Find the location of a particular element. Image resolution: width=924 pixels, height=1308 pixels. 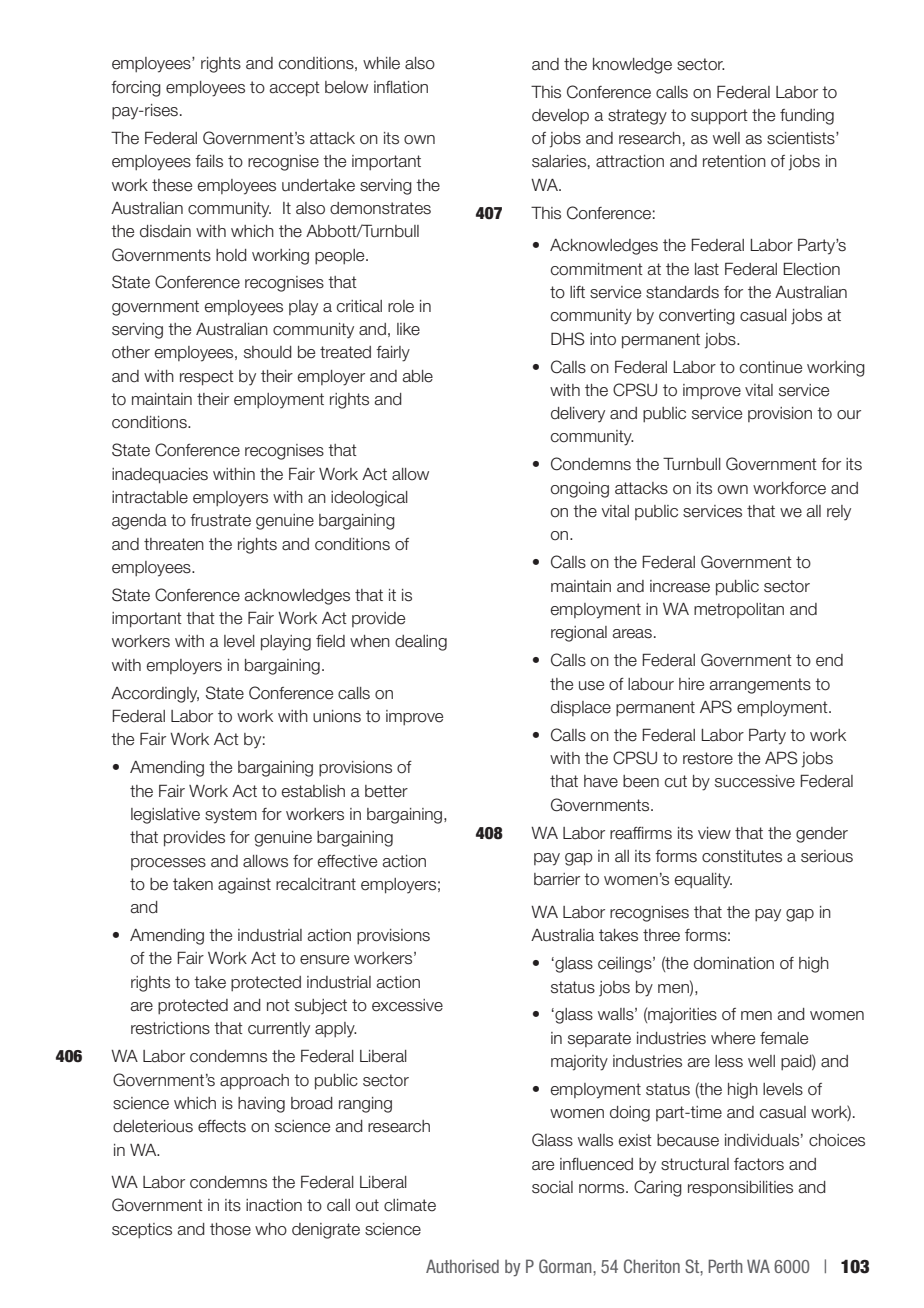

those is located at coordinates (230, 1229).
